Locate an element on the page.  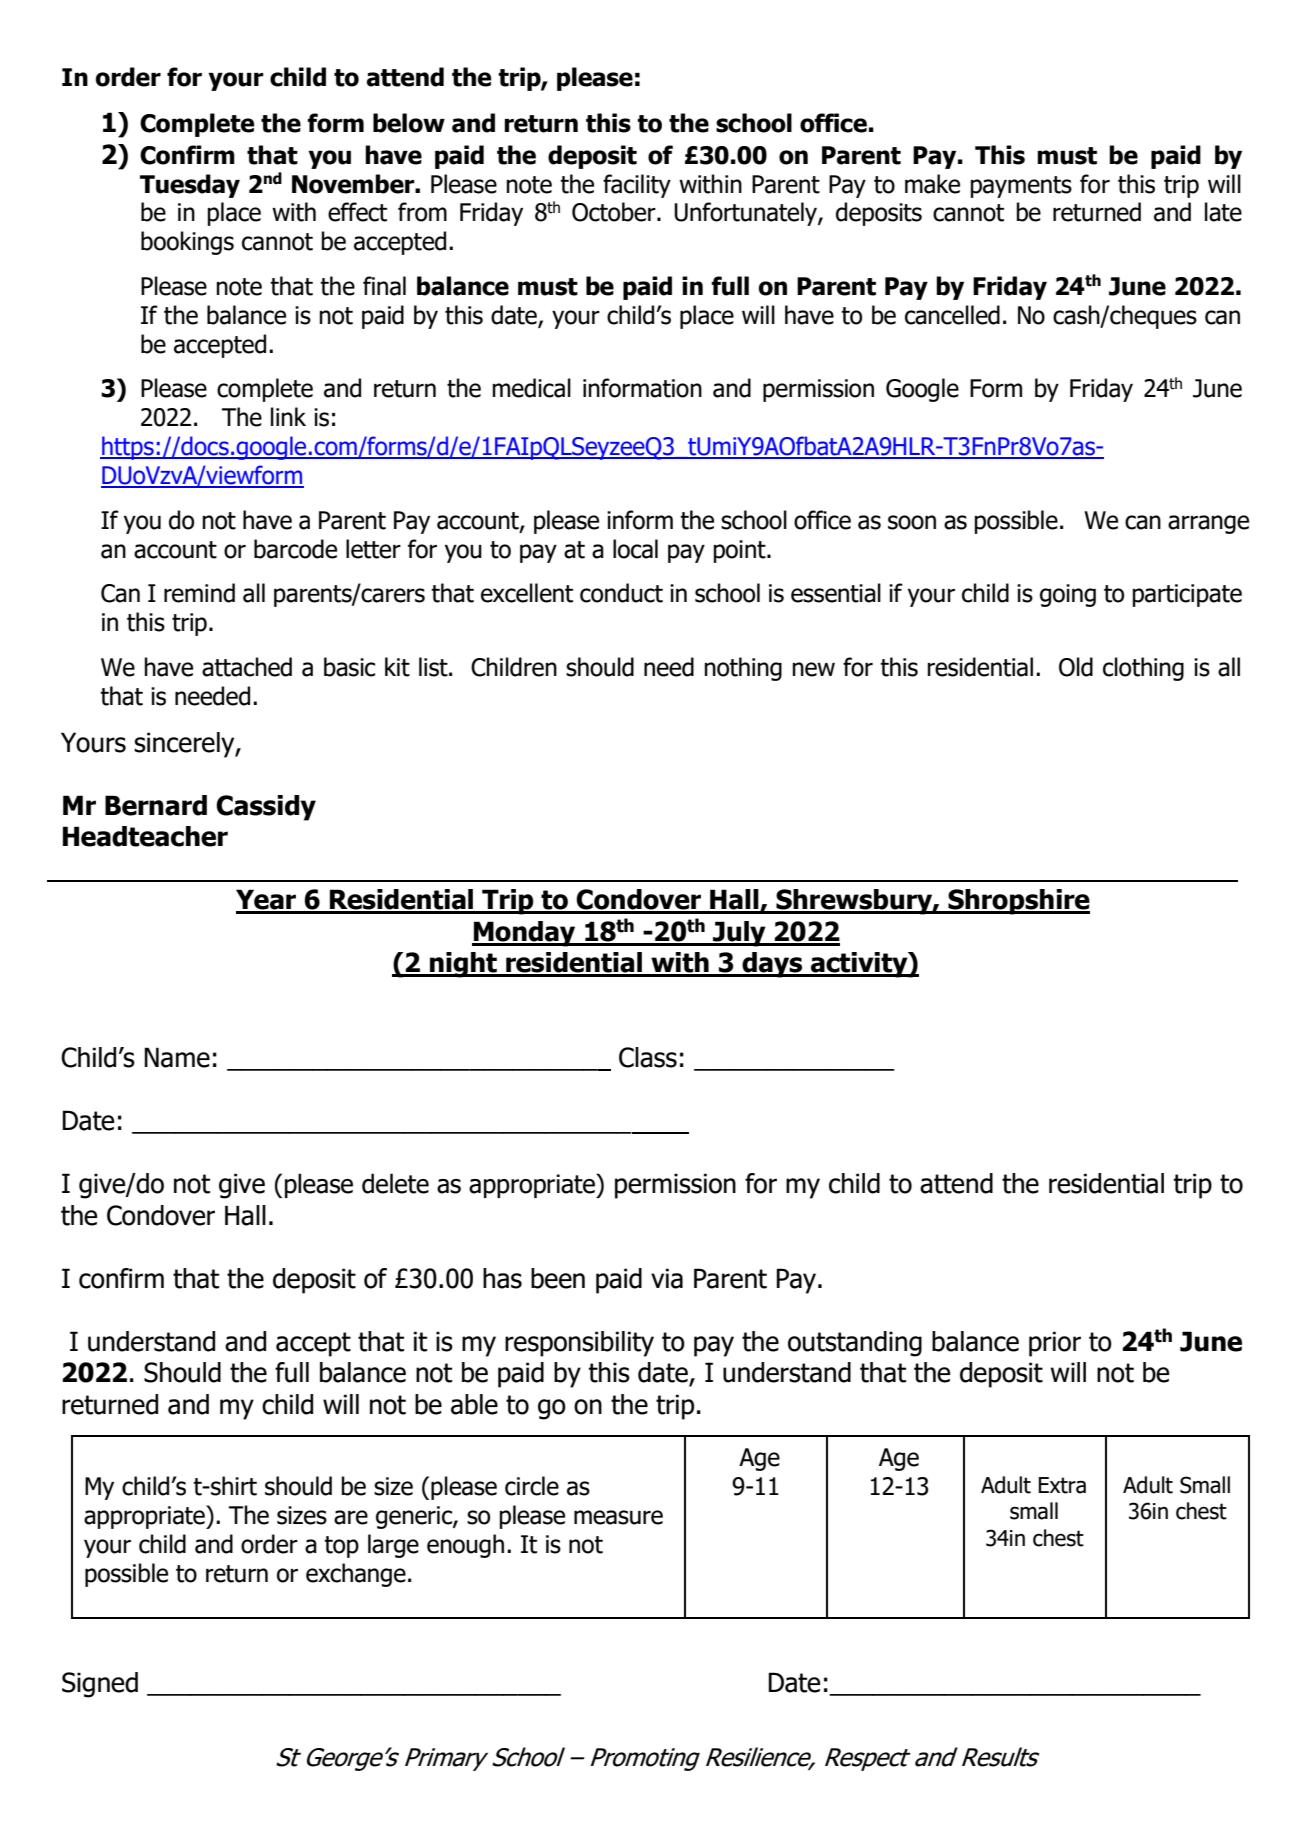
July is located at coordinates (739, 934).
